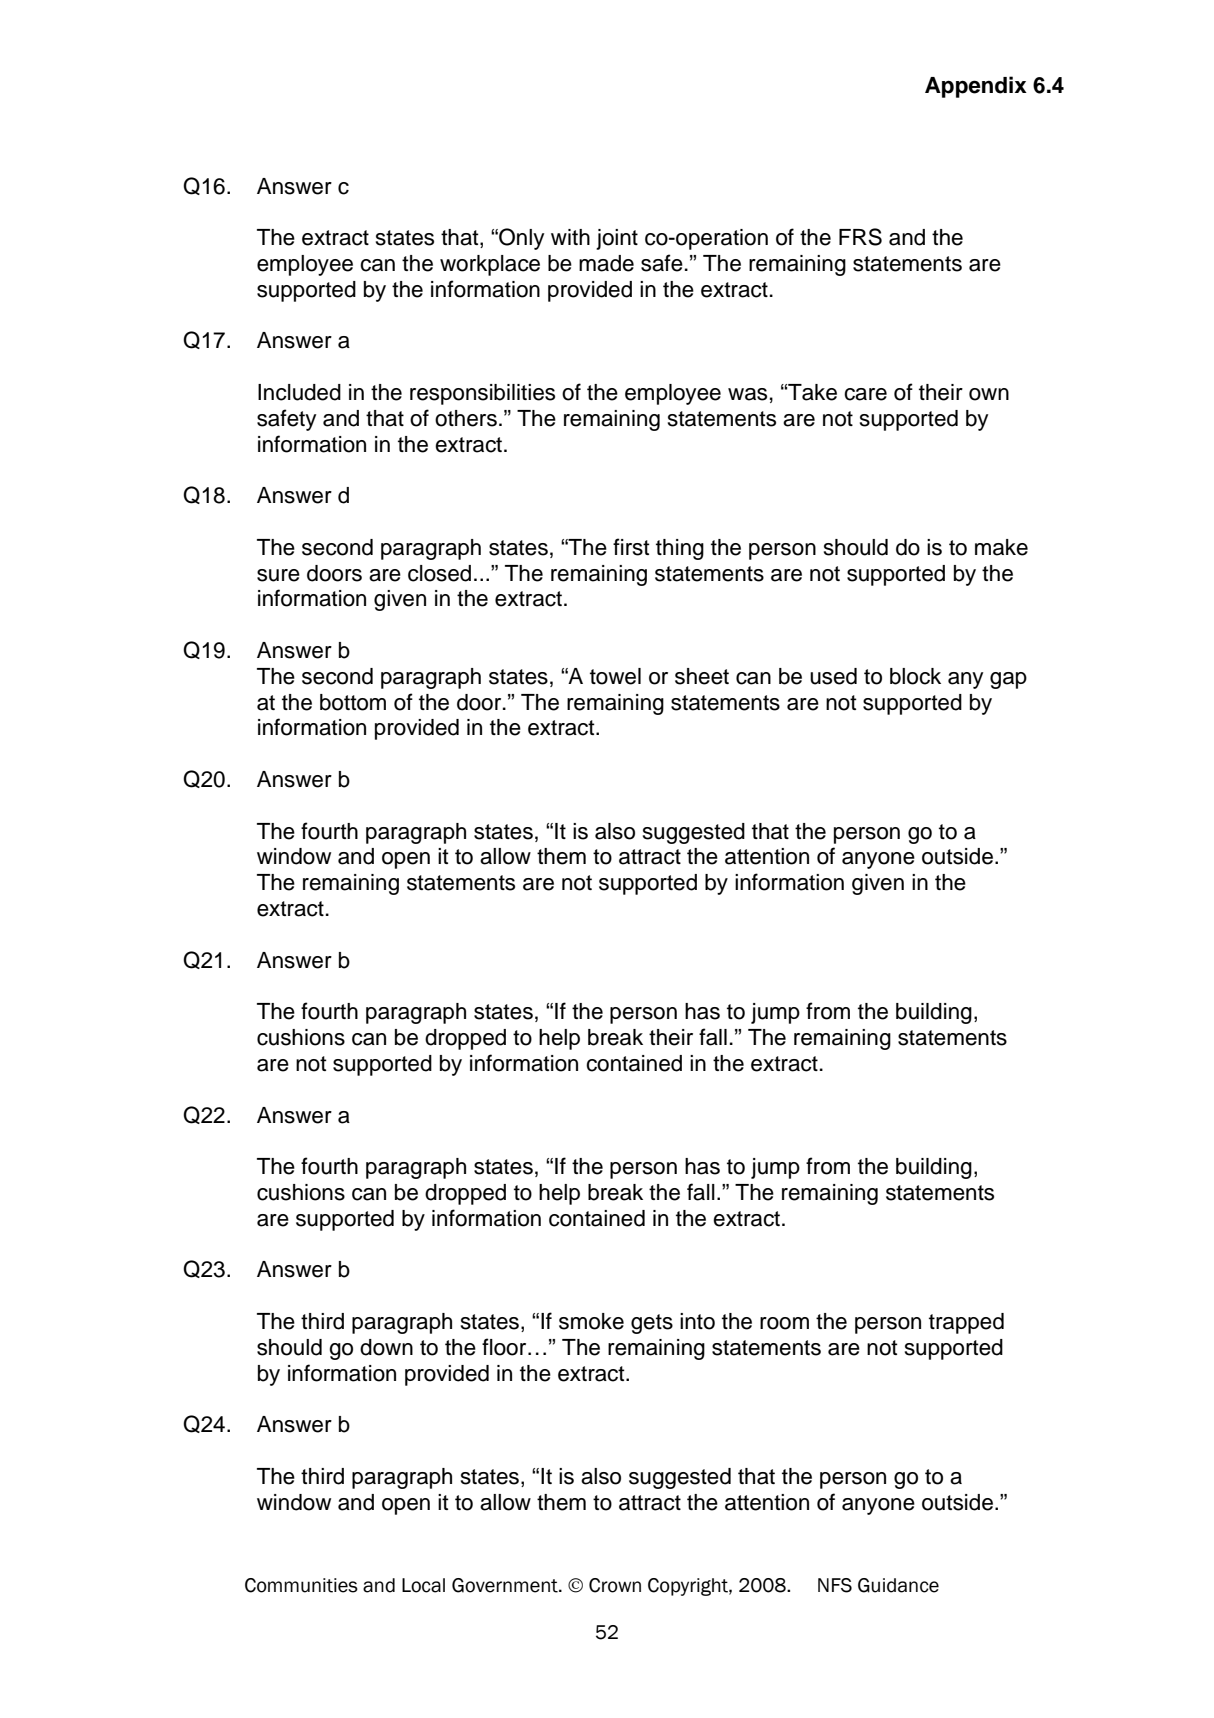  What do you see at coordinates (915, 676) in the screenshot?
I see `block` at bounding box center [915, 676].
